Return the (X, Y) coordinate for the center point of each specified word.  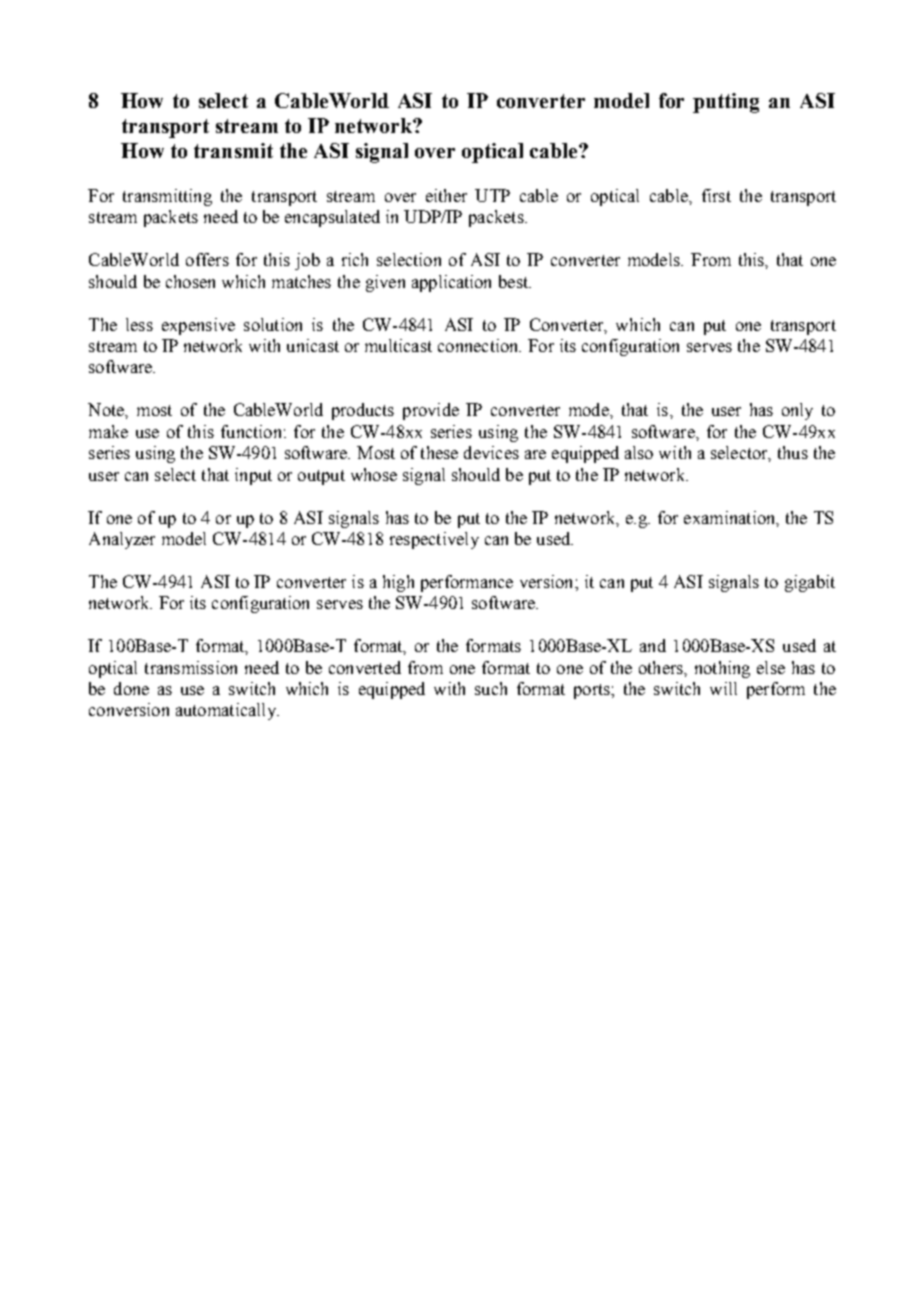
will (723, 688)
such (491, 688)
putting (726, 103)
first (716, 195)
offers (207, 259)
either (446, 195)
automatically (227, 711)
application (451, 283)
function (251, 431)
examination (731, 518)
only (797, 411)
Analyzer (122, 540)
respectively (434, 540)
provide (431, 411)
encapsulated (332, 218)
